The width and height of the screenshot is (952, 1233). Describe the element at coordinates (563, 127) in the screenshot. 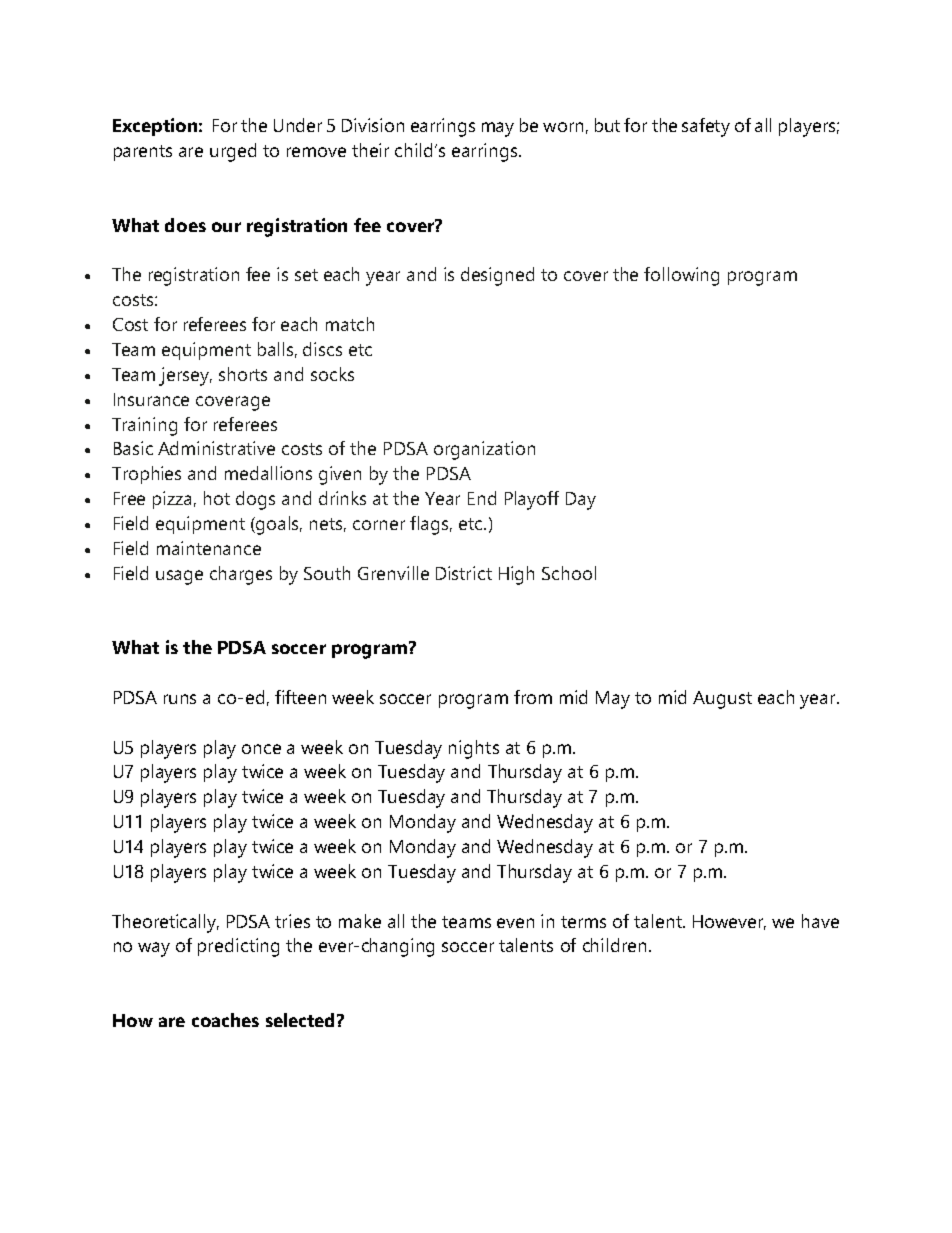

I see `worn` at that location.
